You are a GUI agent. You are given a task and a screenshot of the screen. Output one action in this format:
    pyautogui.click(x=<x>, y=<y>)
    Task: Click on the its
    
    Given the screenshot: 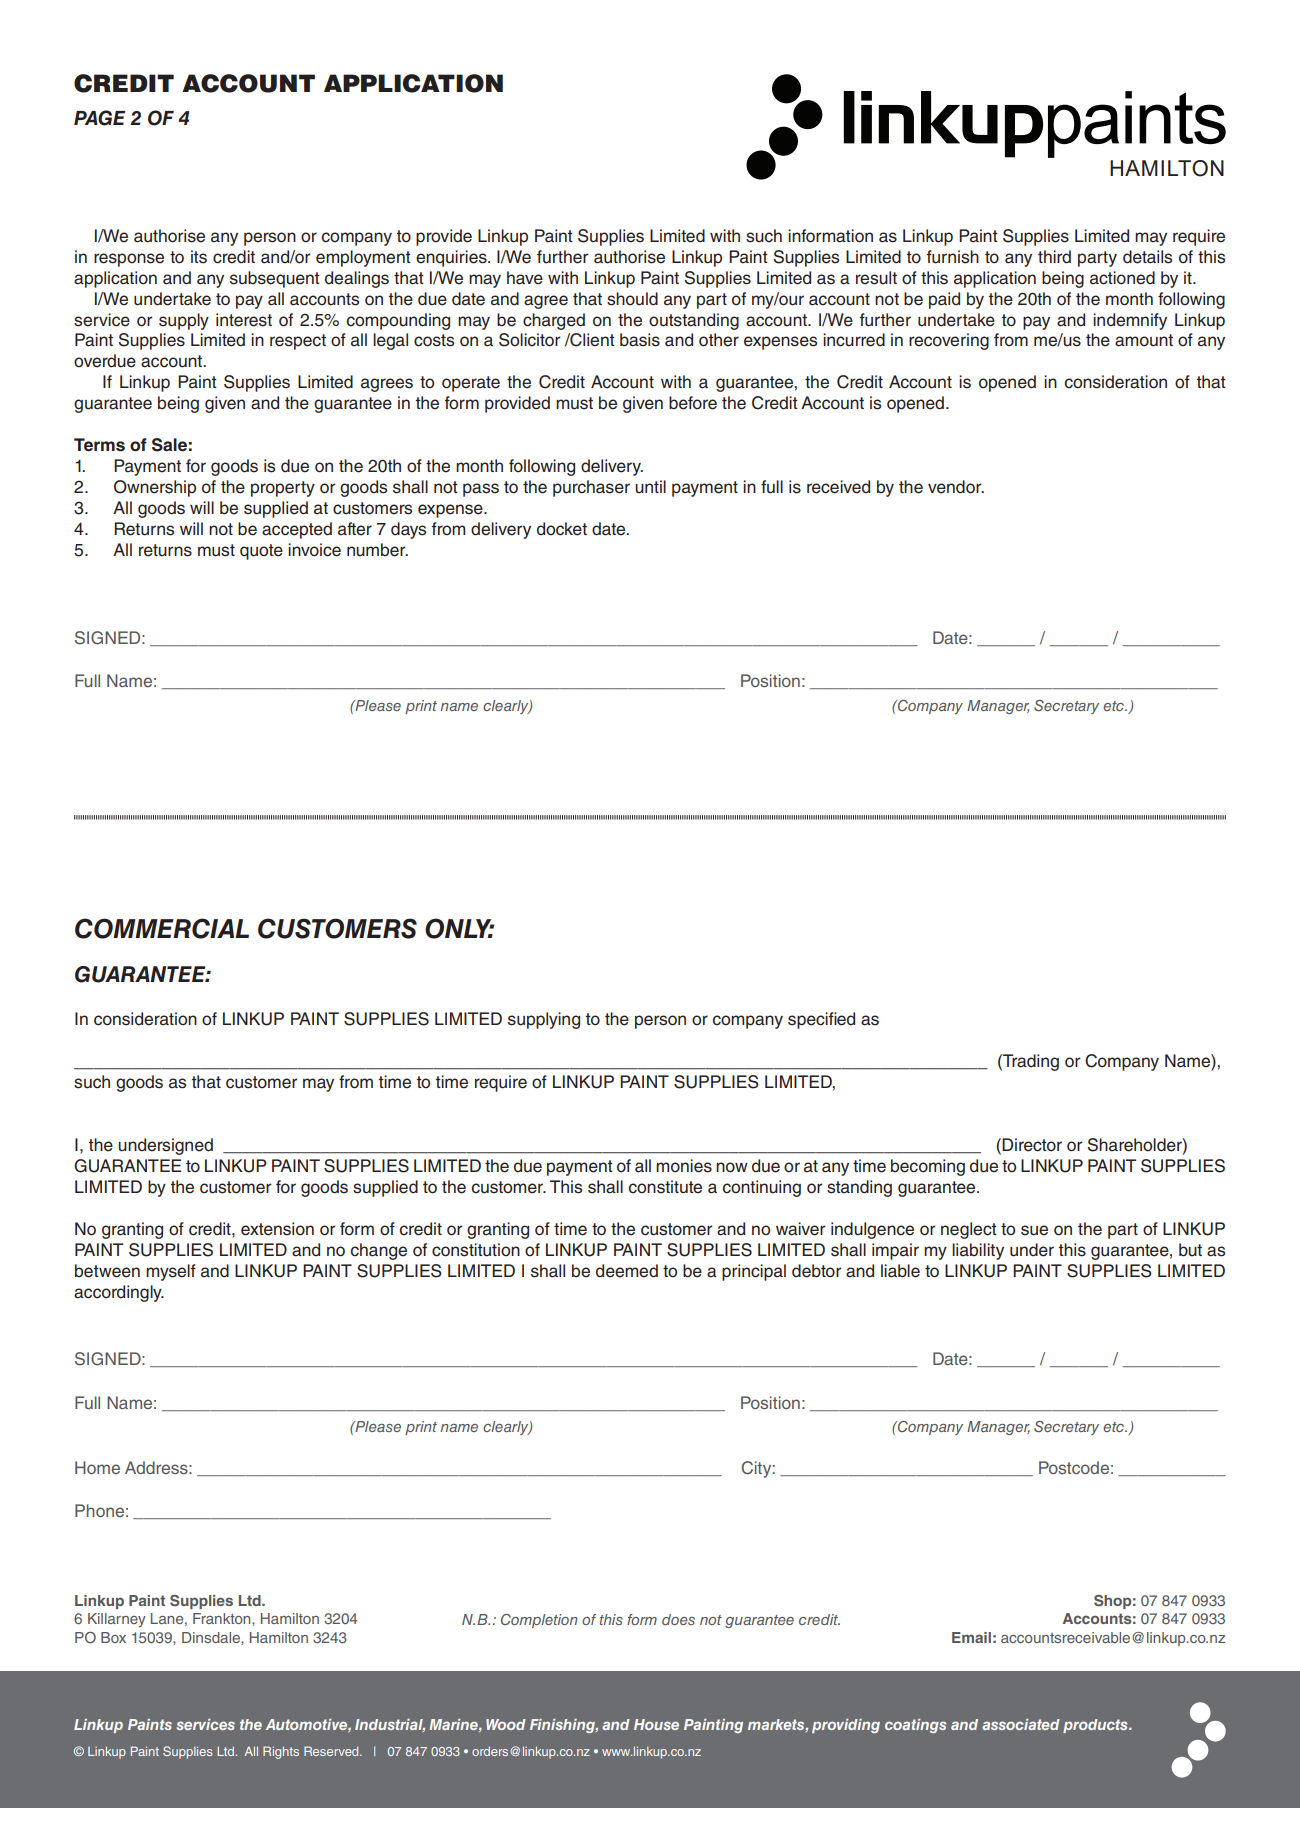 What is the action you would take?
    pyautogui.click(x=199, y=257)
